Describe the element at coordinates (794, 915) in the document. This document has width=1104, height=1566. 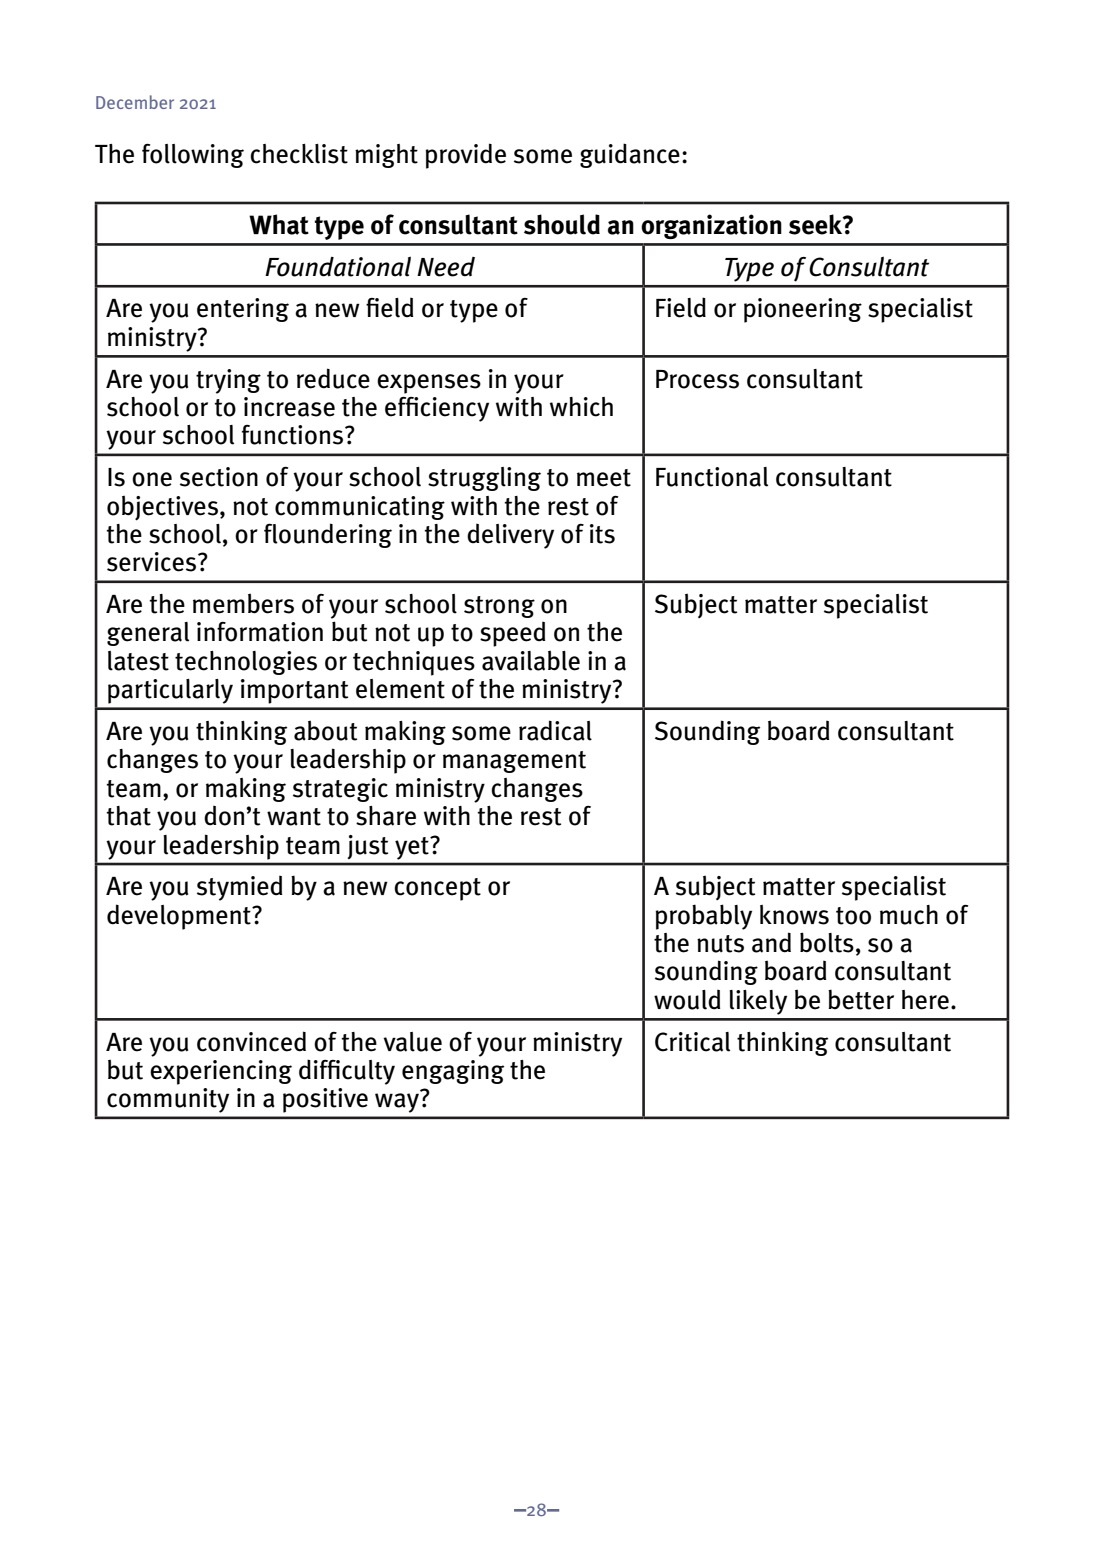
I see `knows` at that location.
